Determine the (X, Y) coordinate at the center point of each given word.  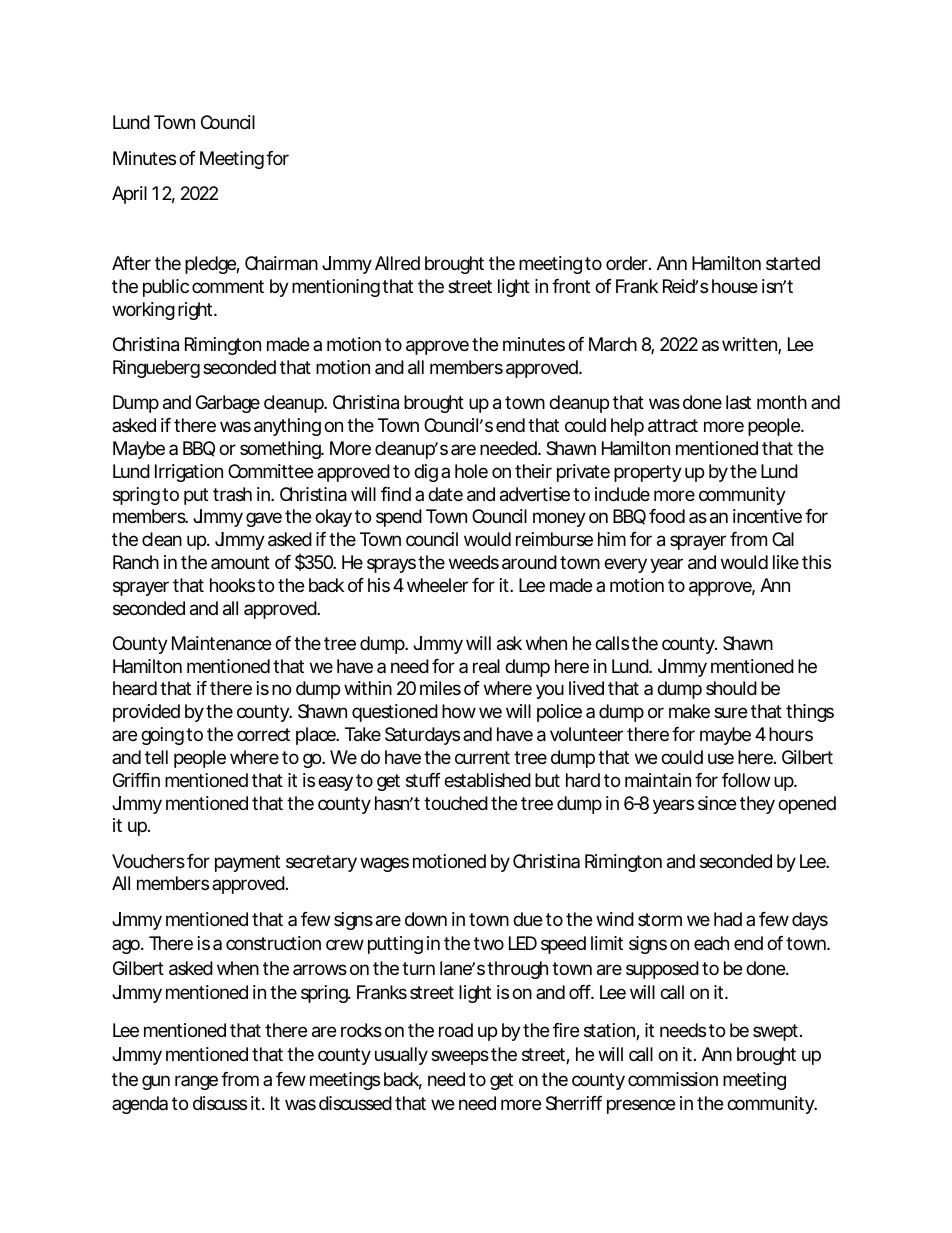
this (816, 562)
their (533, 471)
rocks (361, 1030)
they (757, 805)
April (129, 195)
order (627, 263)
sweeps (460, 1057)
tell (156, 757)
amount (240, 562)
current (482, 757)
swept (775, 1032)
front (571, 286)
